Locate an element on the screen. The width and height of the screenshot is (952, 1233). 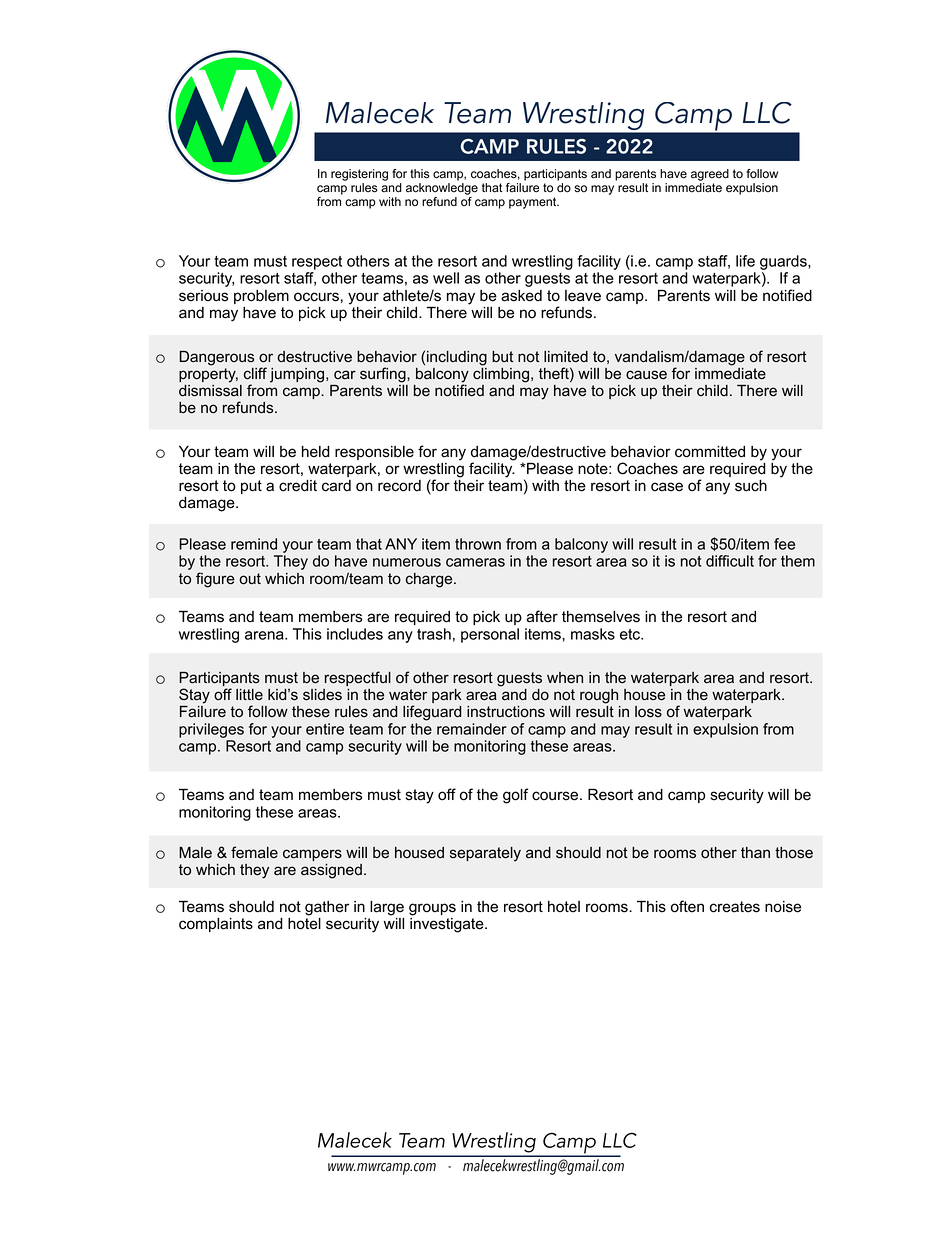
agreed is located at coordinates (710, 175).
